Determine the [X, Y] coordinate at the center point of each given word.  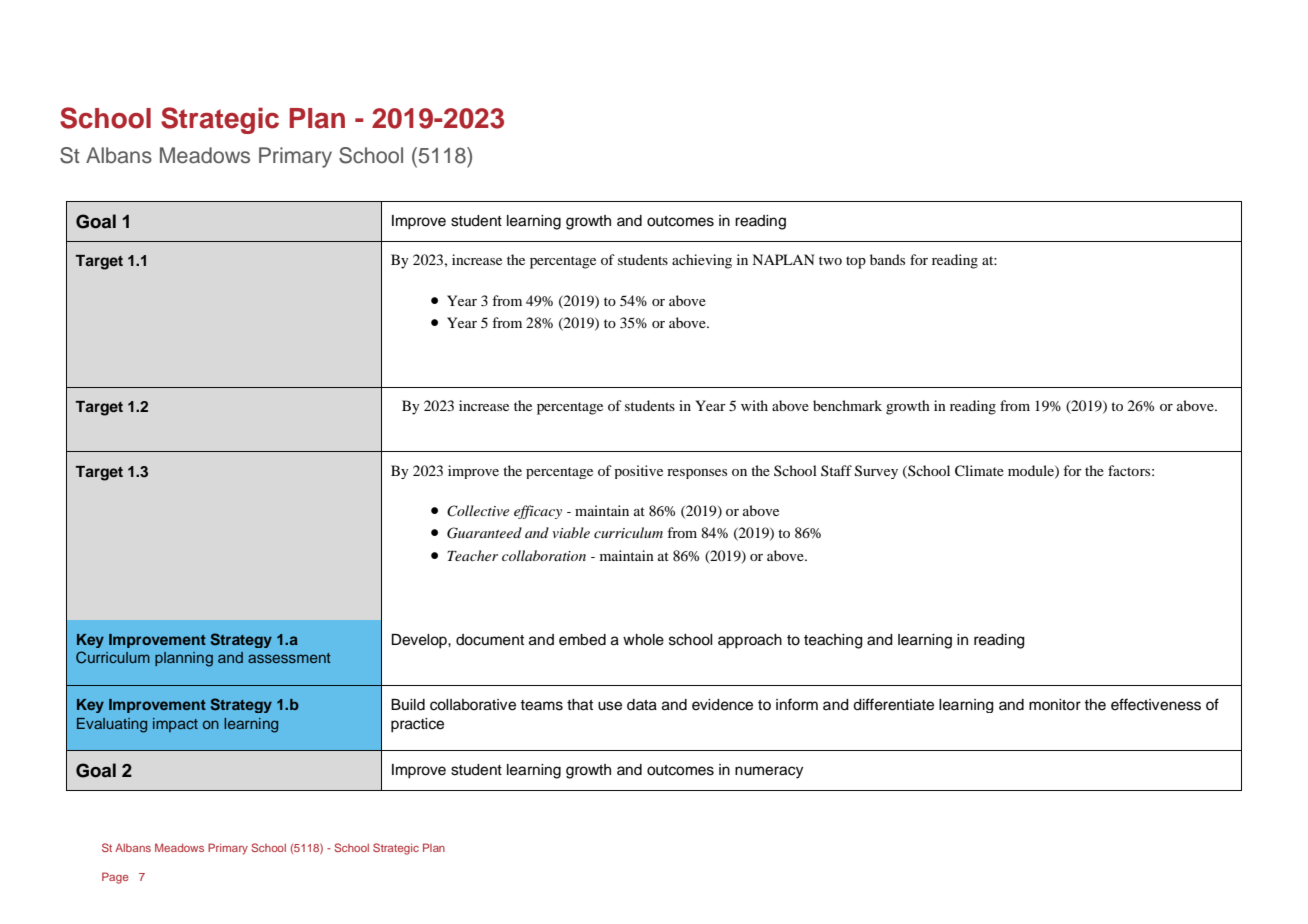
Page [115, 878]
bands [887, 259]
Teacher [472, 555]
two [830, 260]
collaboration [544, 555]
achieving [702, 261]
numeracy [769, 772]
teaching [833, 641]
